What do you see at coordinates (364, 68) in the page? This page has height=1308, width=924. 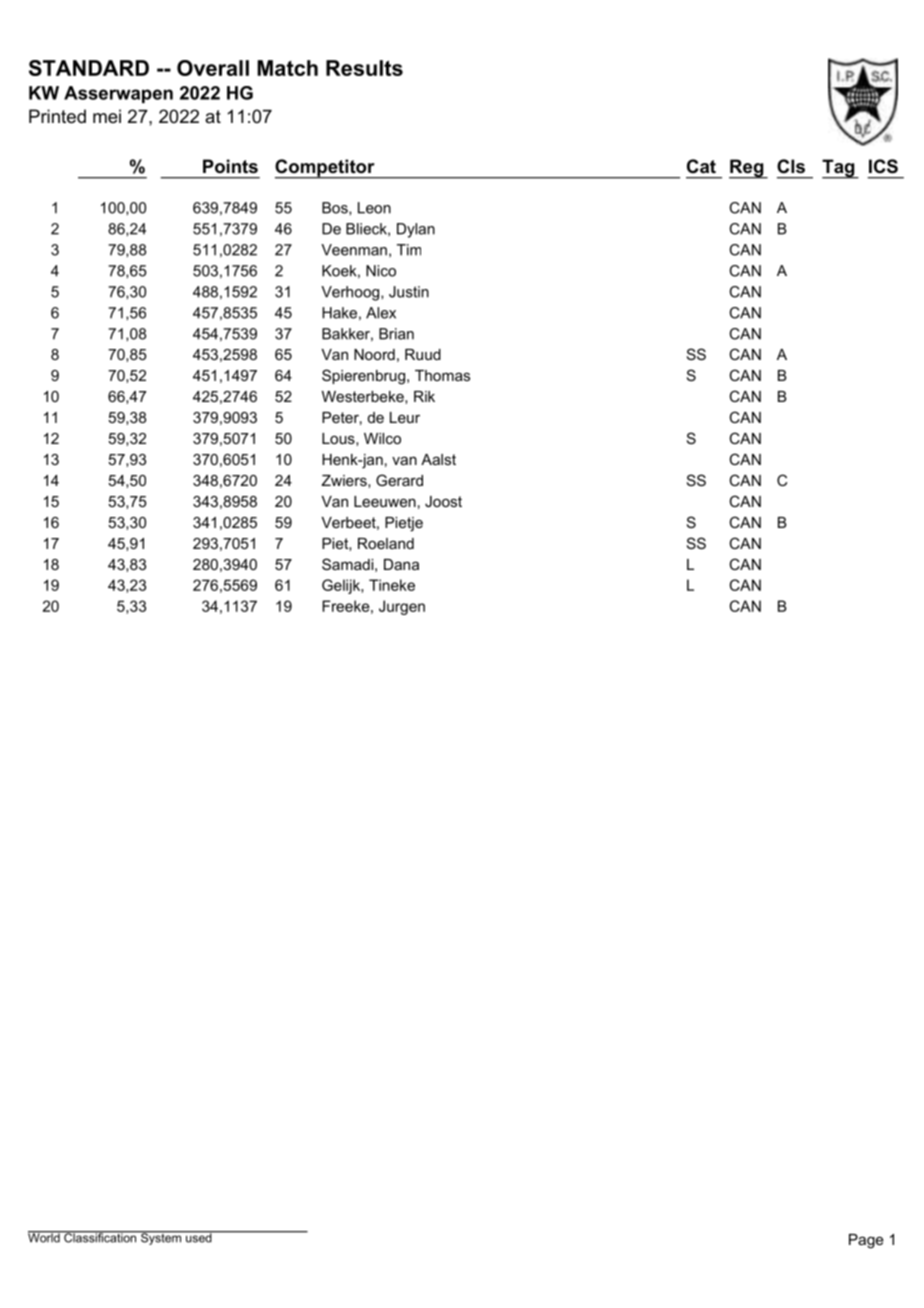 I see `Results` at bounding box center [364, 68].
